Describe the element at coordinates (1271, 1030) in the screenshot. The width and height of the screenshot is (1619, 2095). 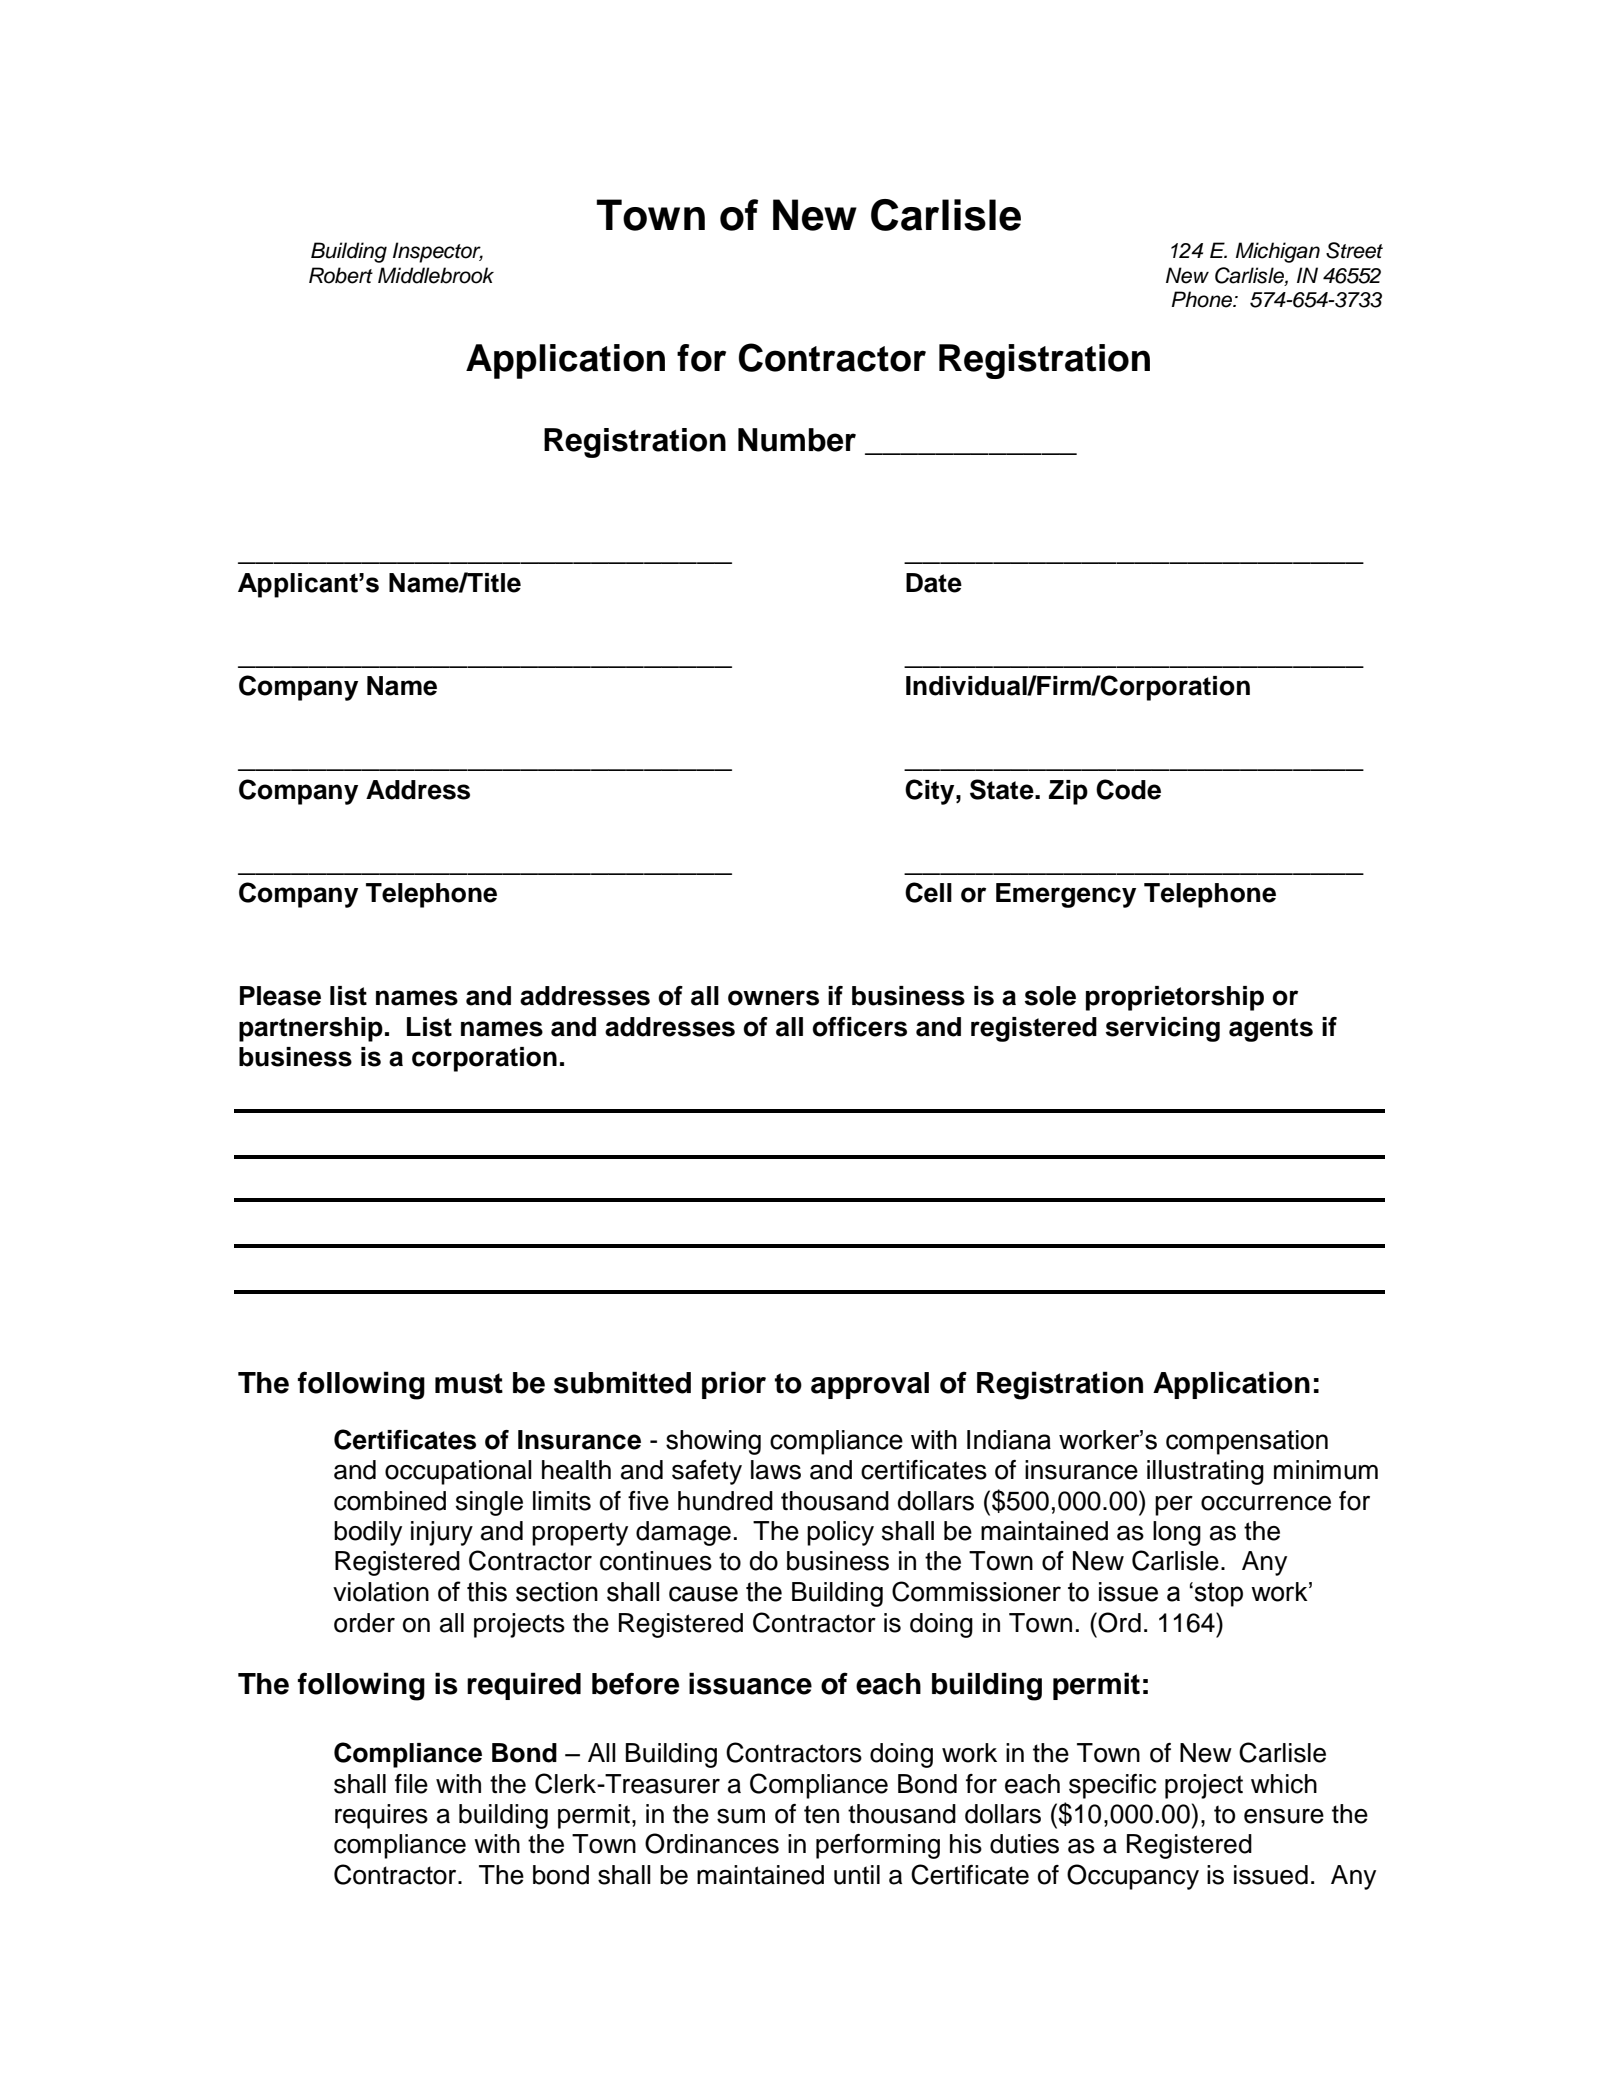
I see `agents` at that location.
